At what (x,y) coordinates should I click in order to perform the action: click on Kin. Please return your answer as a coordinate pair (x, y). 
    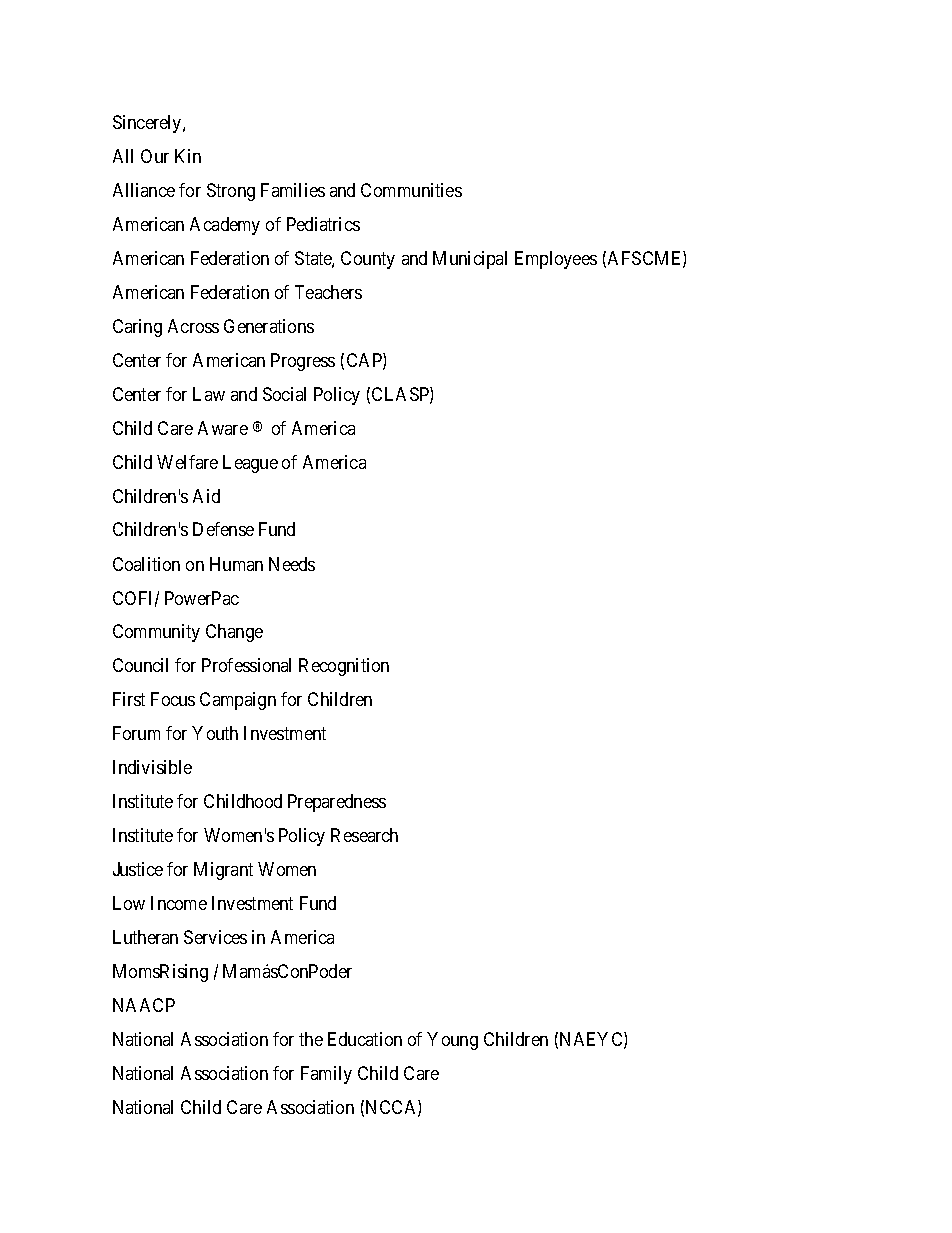
    Looking at the image, I should click on (188, 156).
